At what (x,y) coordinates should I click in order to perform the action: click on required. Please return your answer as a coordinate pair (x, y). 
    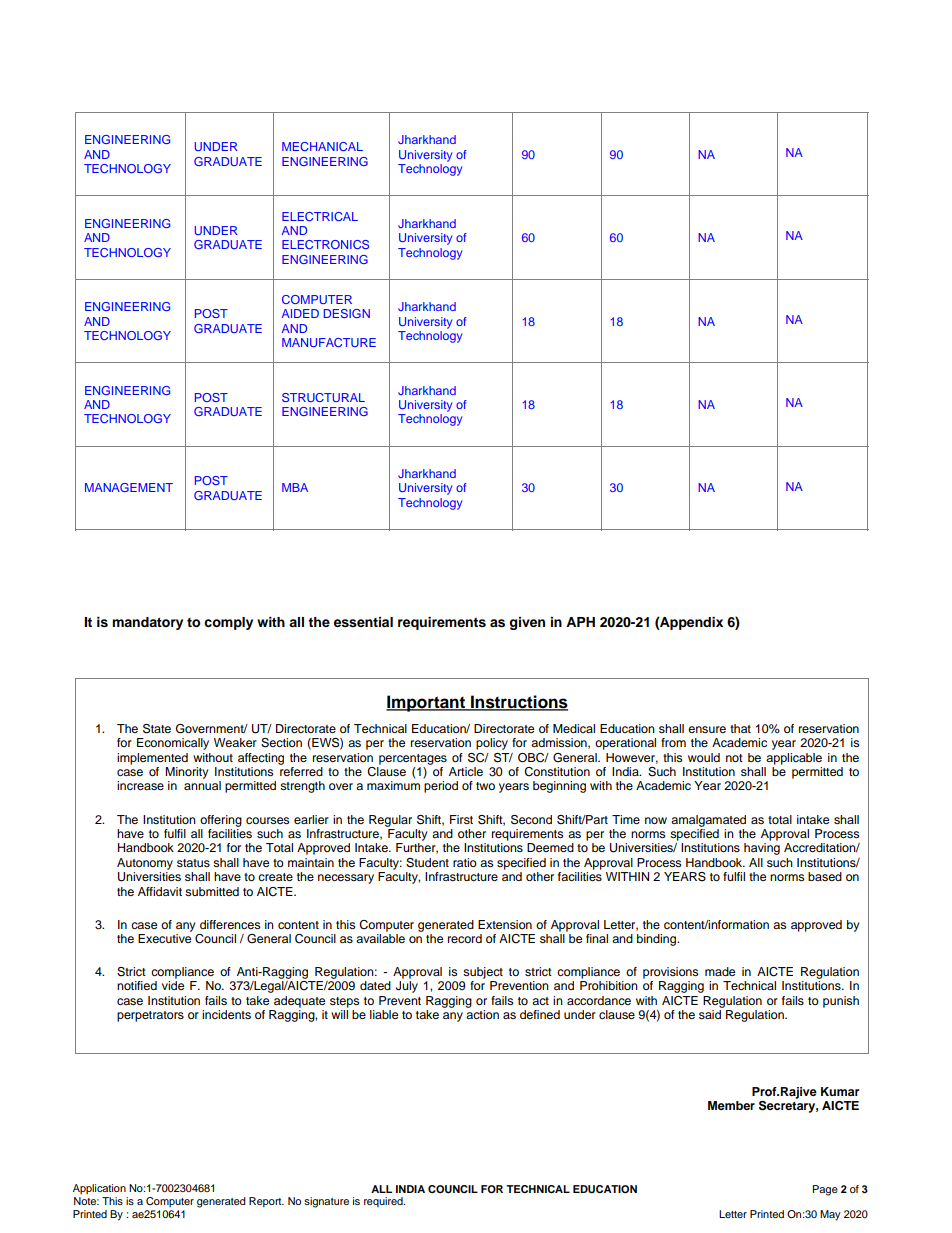
    Looking at the image, I should click on (384, 1202).
